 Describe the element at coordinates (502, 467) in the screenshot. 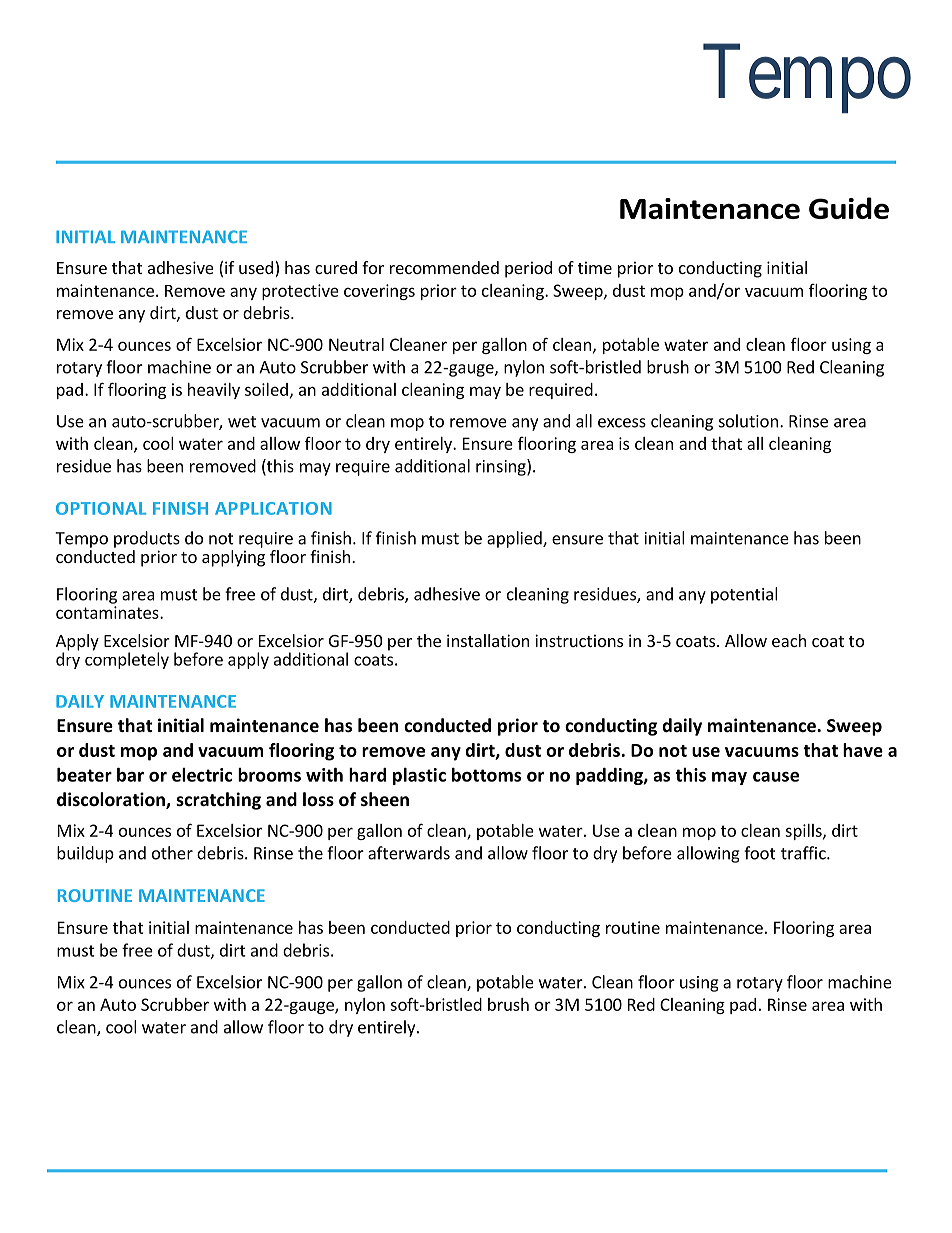

I see `rinsing` at that location.
